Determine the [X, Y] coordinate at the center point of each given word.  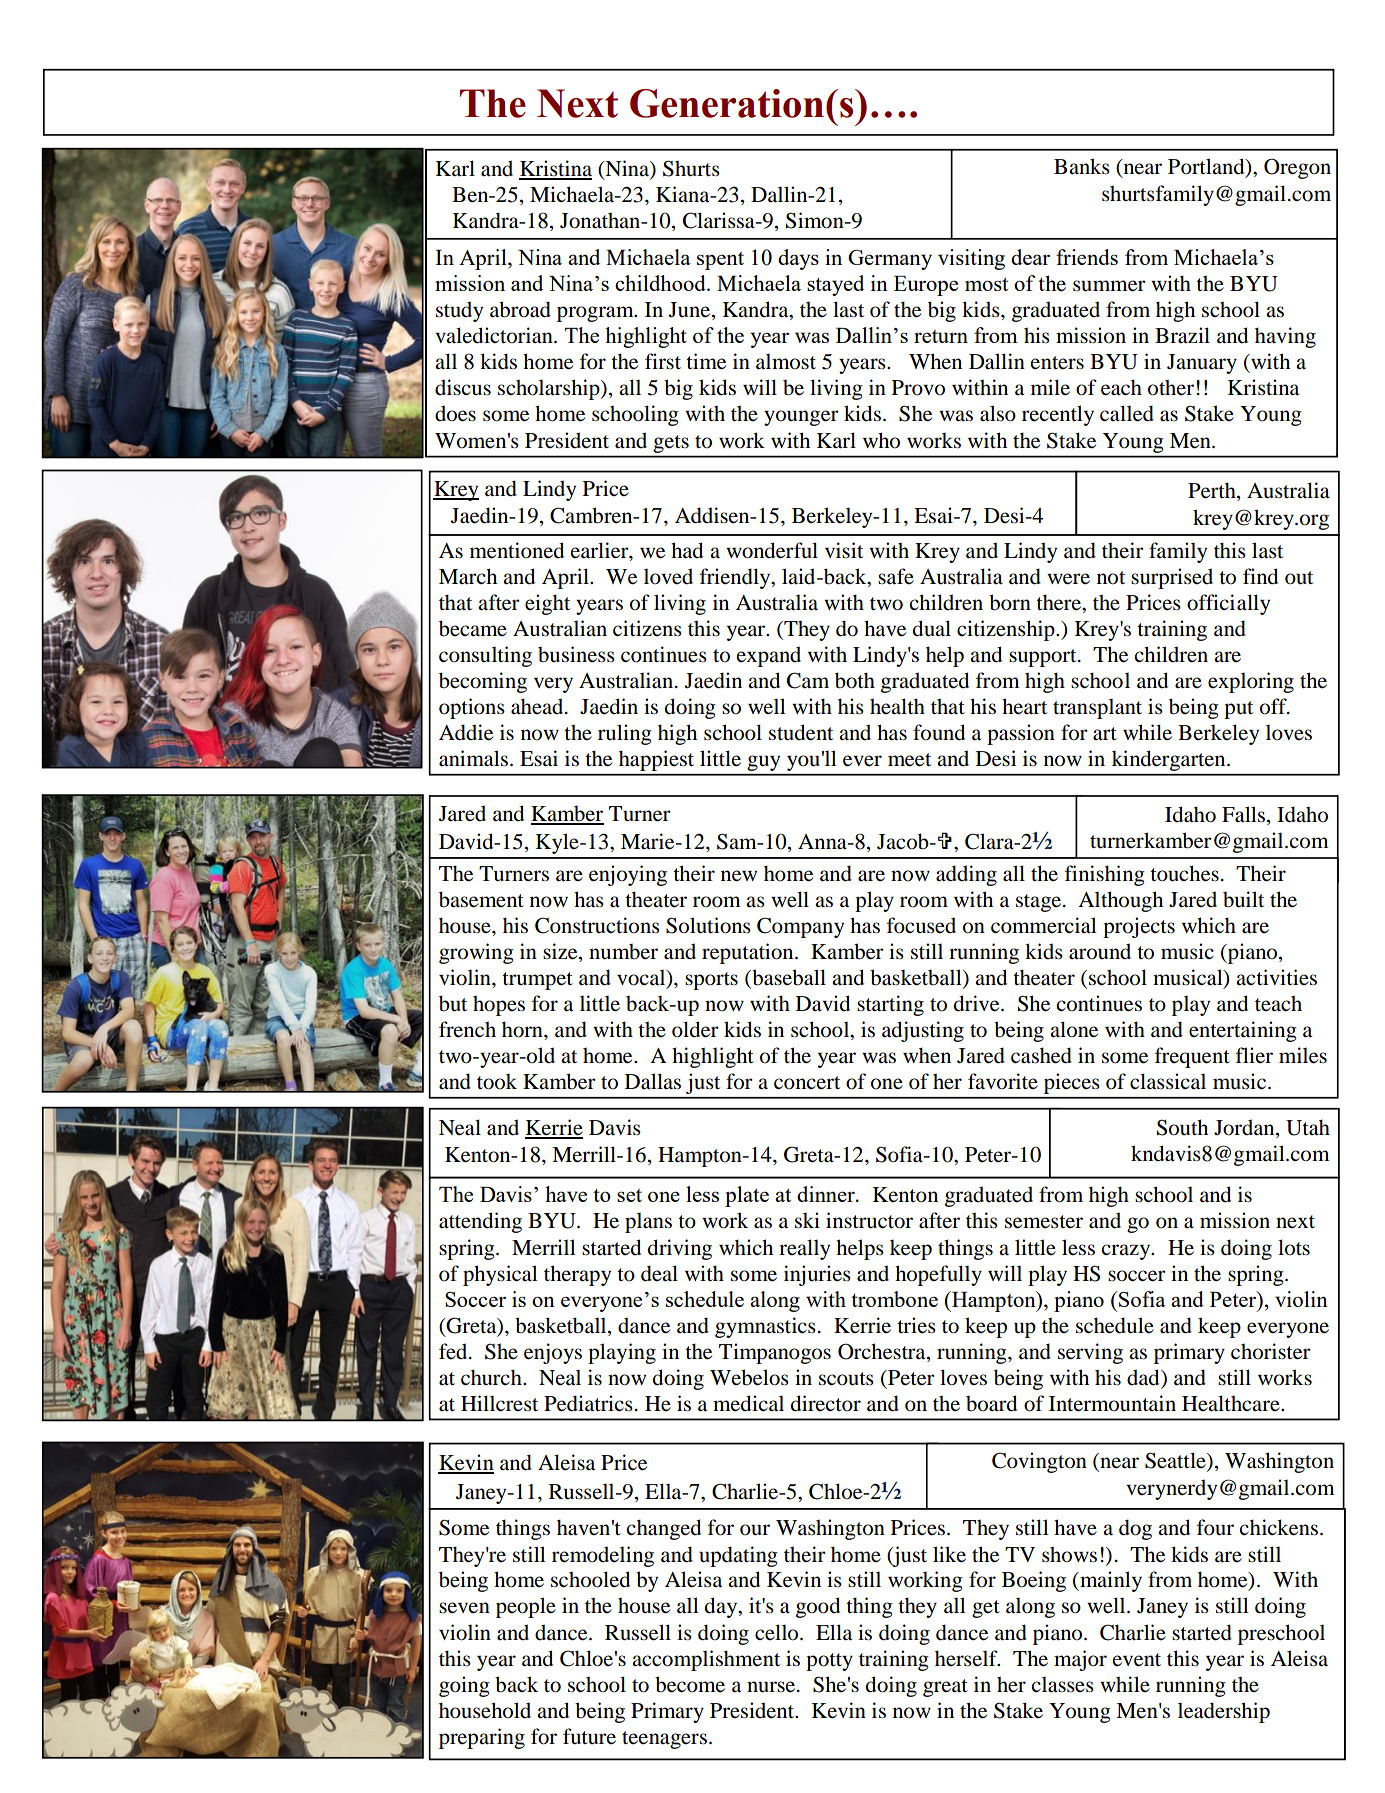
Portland [1207, 167]
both [855, 680]
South [1182, 1127]
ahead [538, 706]
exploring [1251, 682]
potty [829, 1662]
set [629, 1195]
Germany [890, 260]
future [589, 1736]
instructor [869, 1220]
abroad [520, 309]
